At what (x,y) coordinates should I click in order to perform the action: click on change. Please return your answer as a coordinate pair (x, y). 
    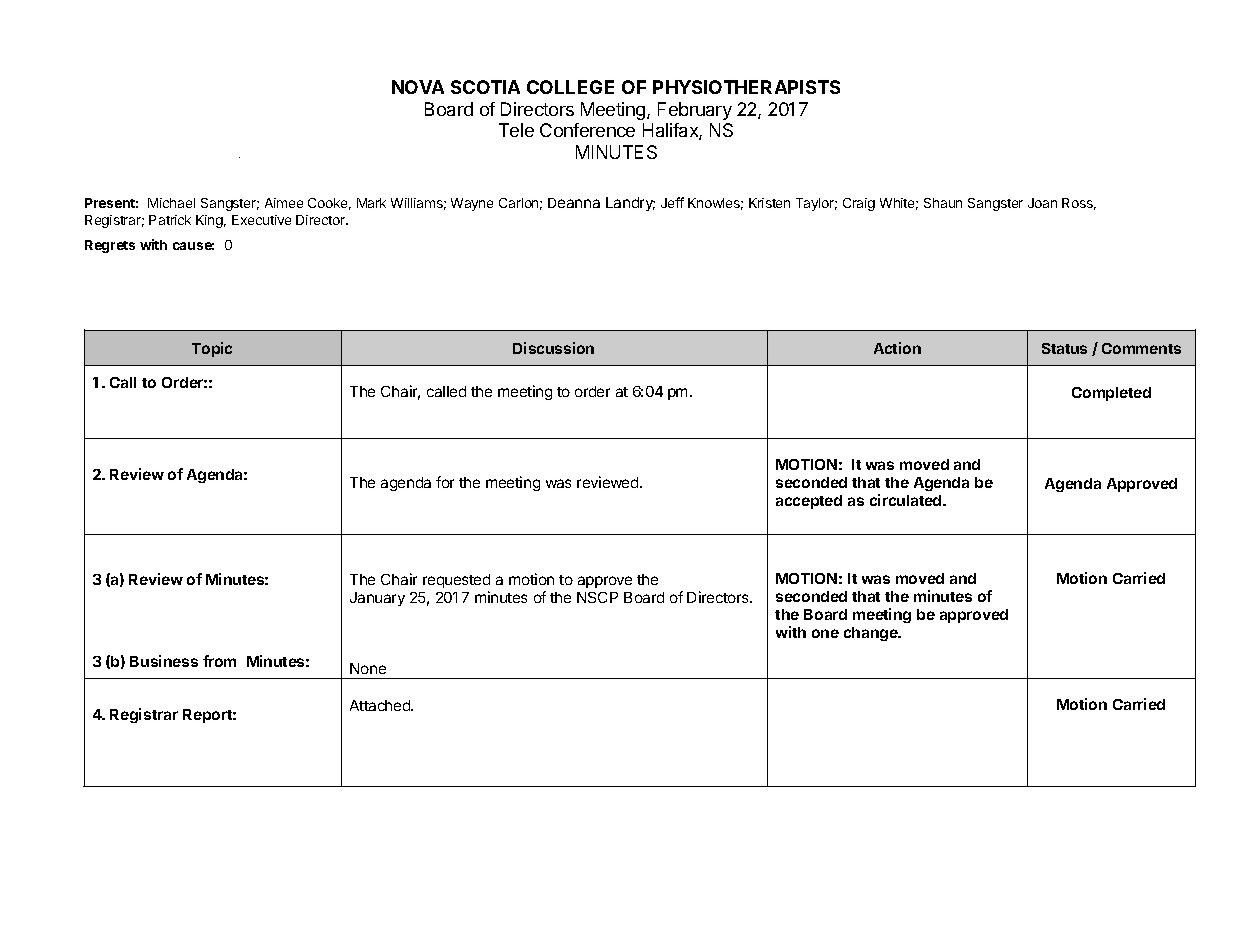
    Looking at the image, I should click on (872, 634).
